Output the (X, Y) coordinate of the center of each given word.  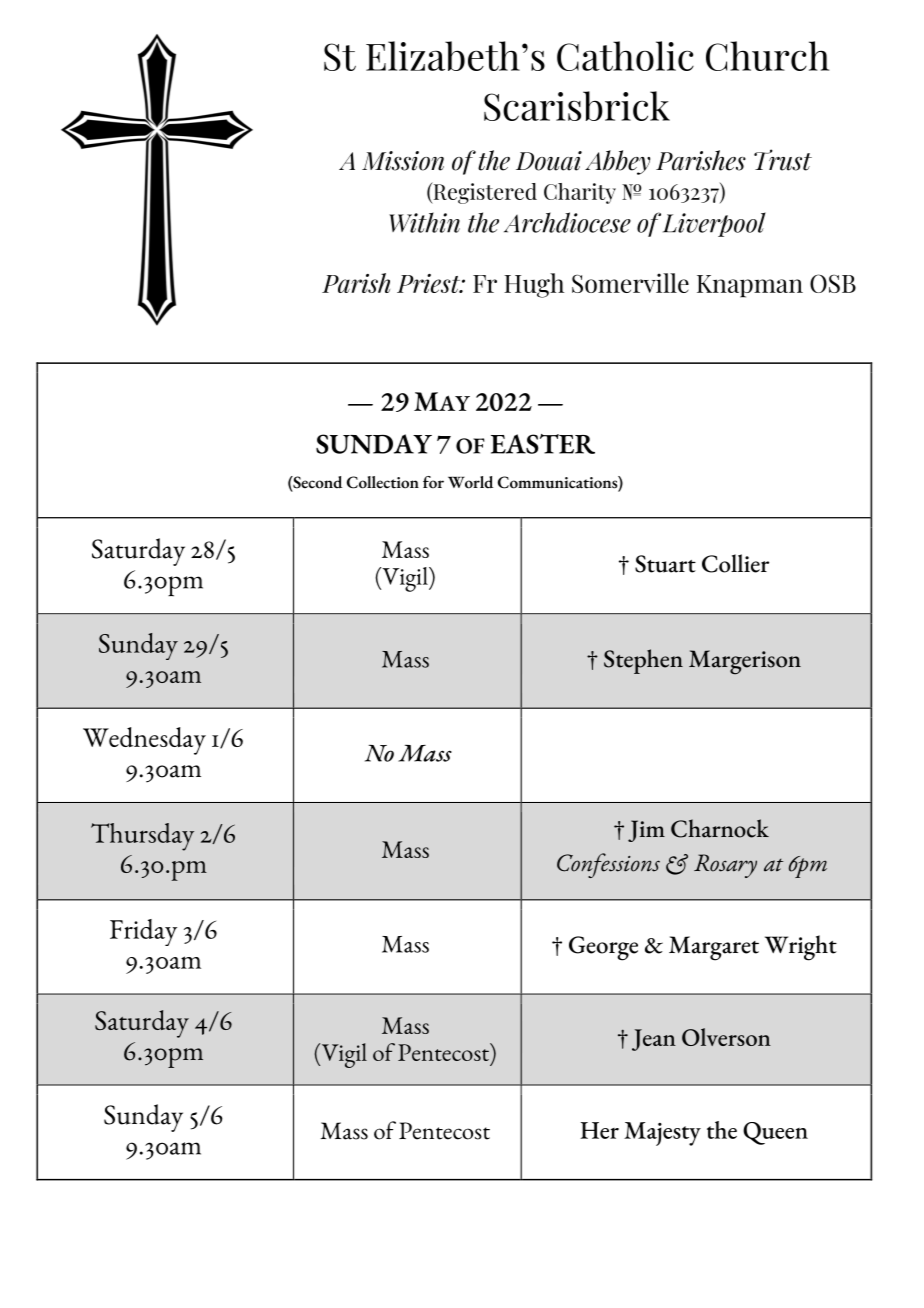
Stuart (665, 564)
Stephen (643, 661)
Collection (383, 482)
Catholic (625, 56)
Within (424, 222)
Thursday (142, 837)
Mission (403, 161)
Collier (735, 563)
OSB (833, 283)
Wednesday (144, 741)
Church (767, 56)
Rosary (725, 866)
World (470, 482)
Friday (143, 932)
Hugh (534, 285)
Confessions (608, 865)
